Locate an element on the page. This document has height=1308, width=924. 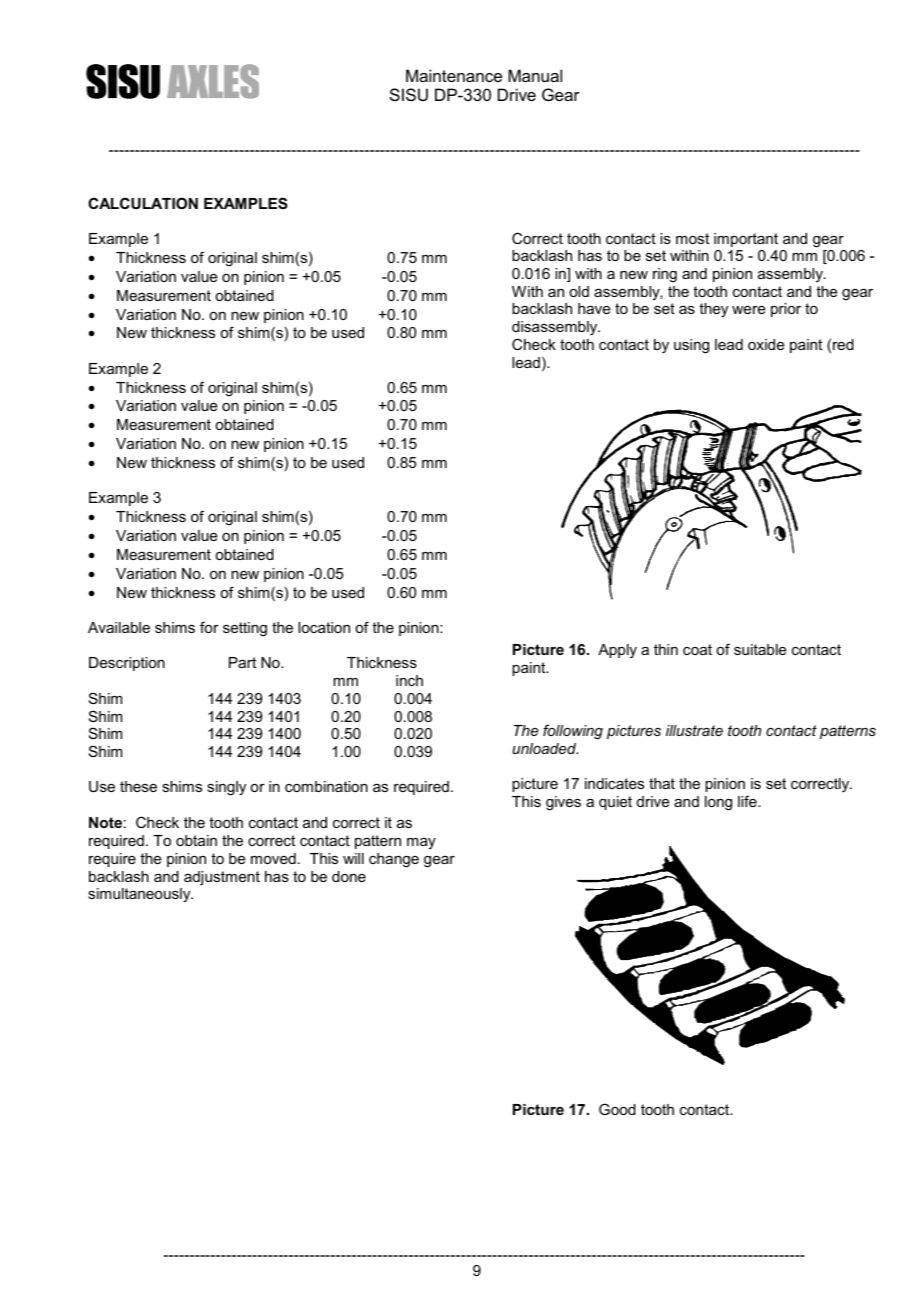
old is located at coordinates (579, 291).
